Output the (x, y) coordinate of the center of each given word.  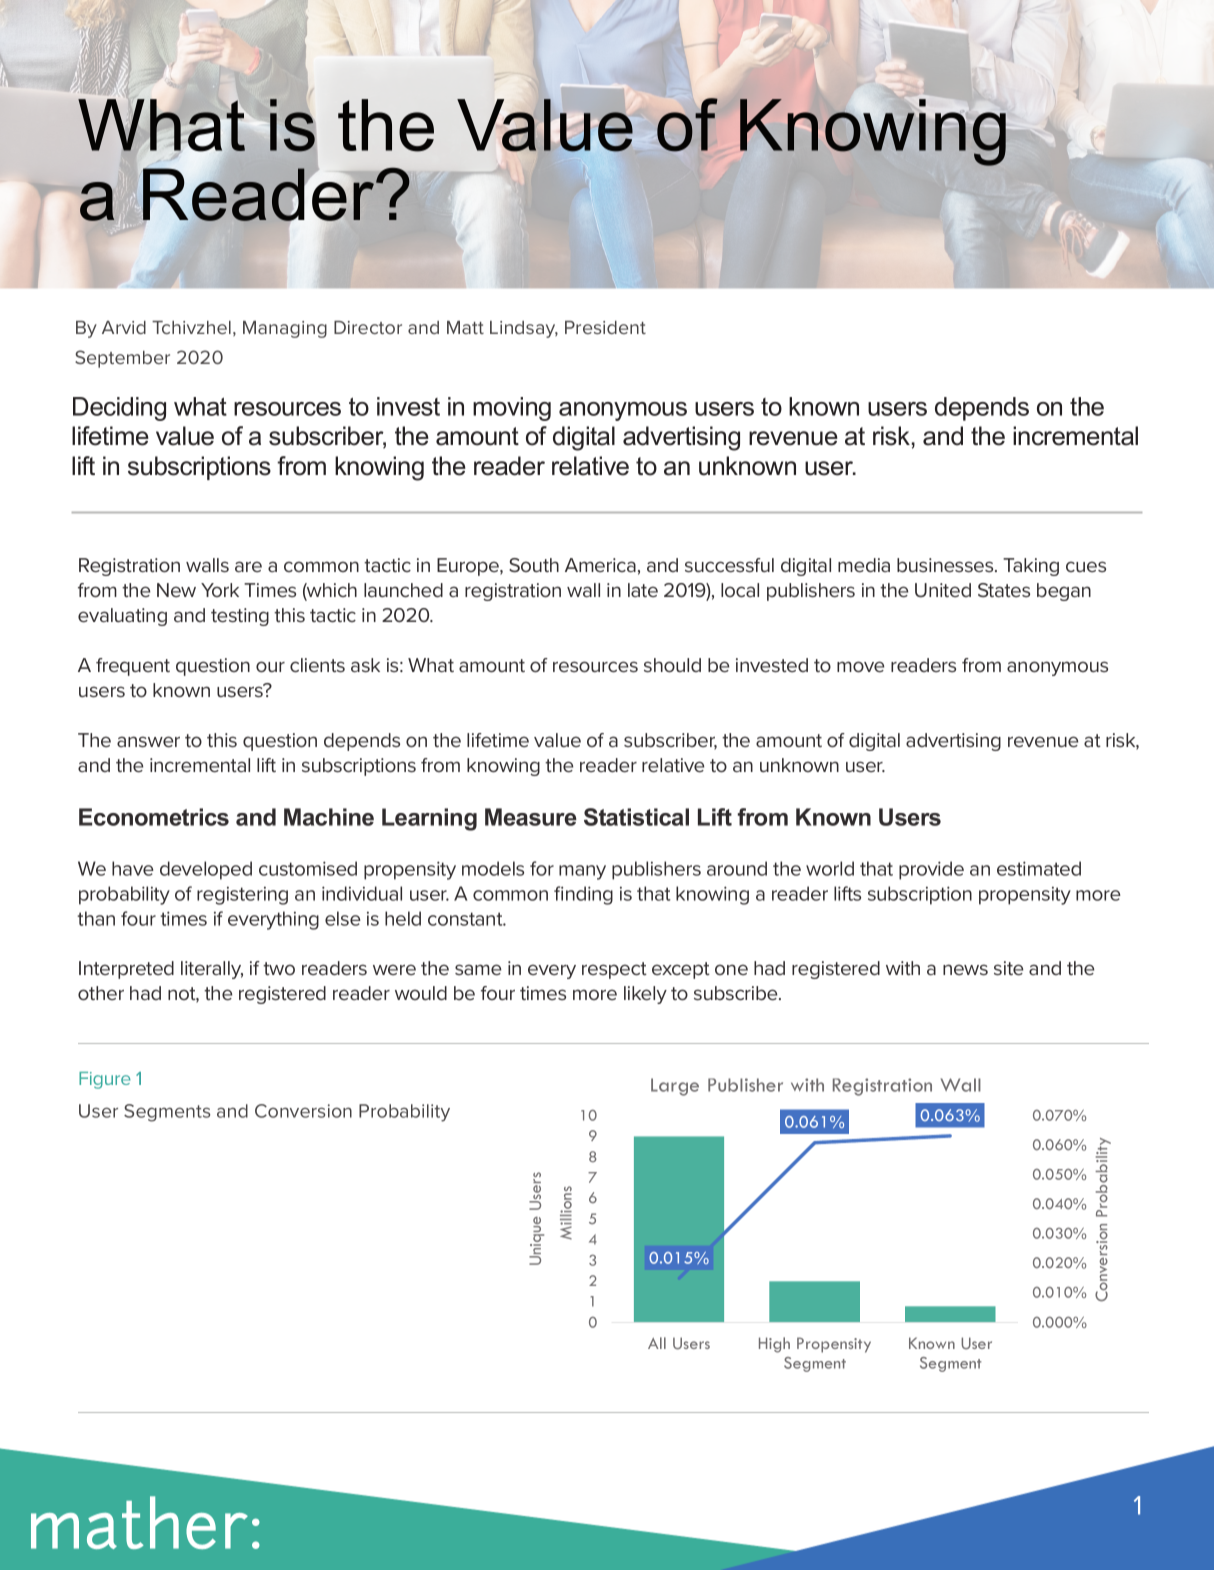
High (774, 1345)
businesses (946, 565)
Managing (285, 329)
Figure (105, 1080)
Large (675, 1087)
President (605, 327)
